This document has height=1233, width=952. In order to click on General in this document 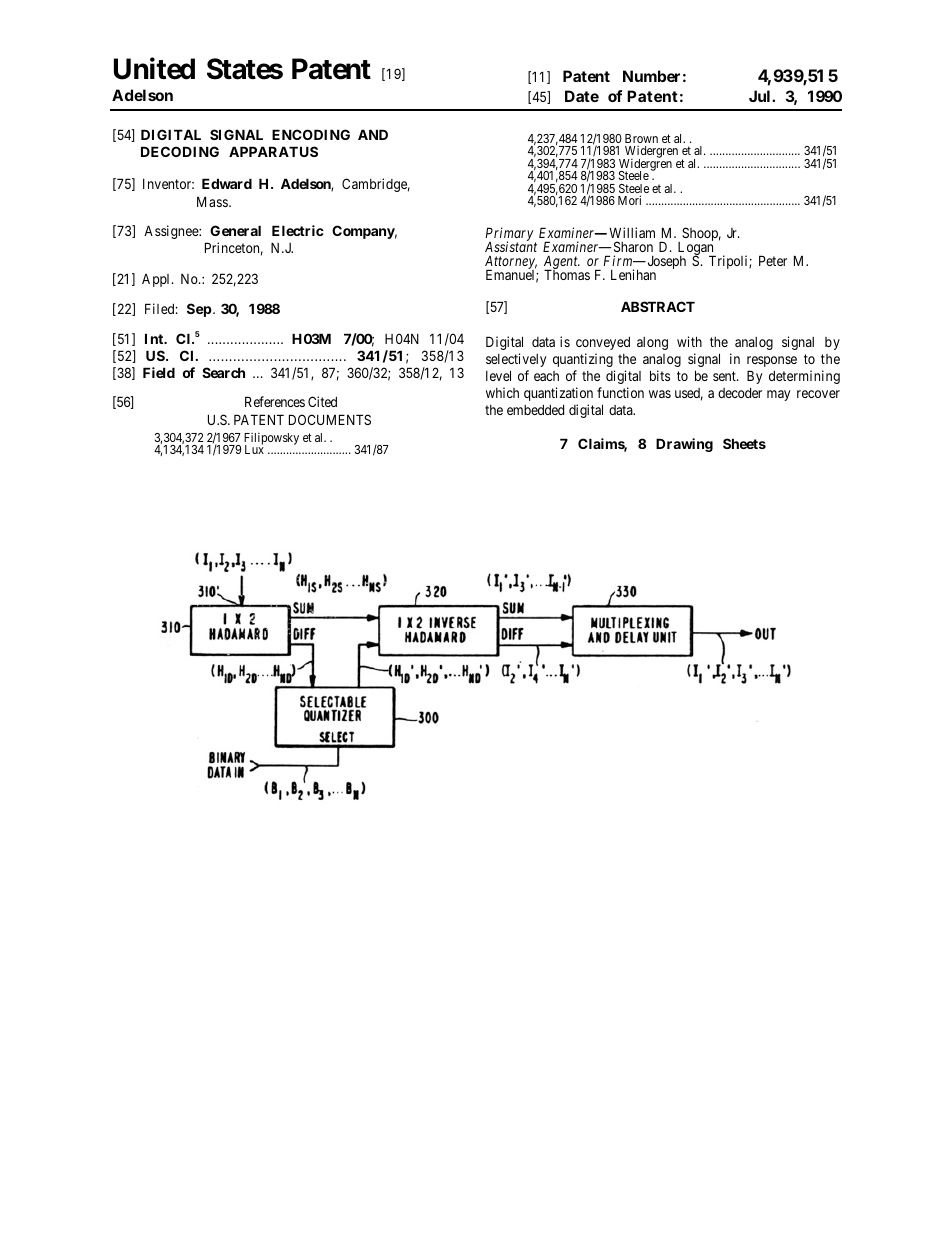, I will do `click(235, 230)`.
